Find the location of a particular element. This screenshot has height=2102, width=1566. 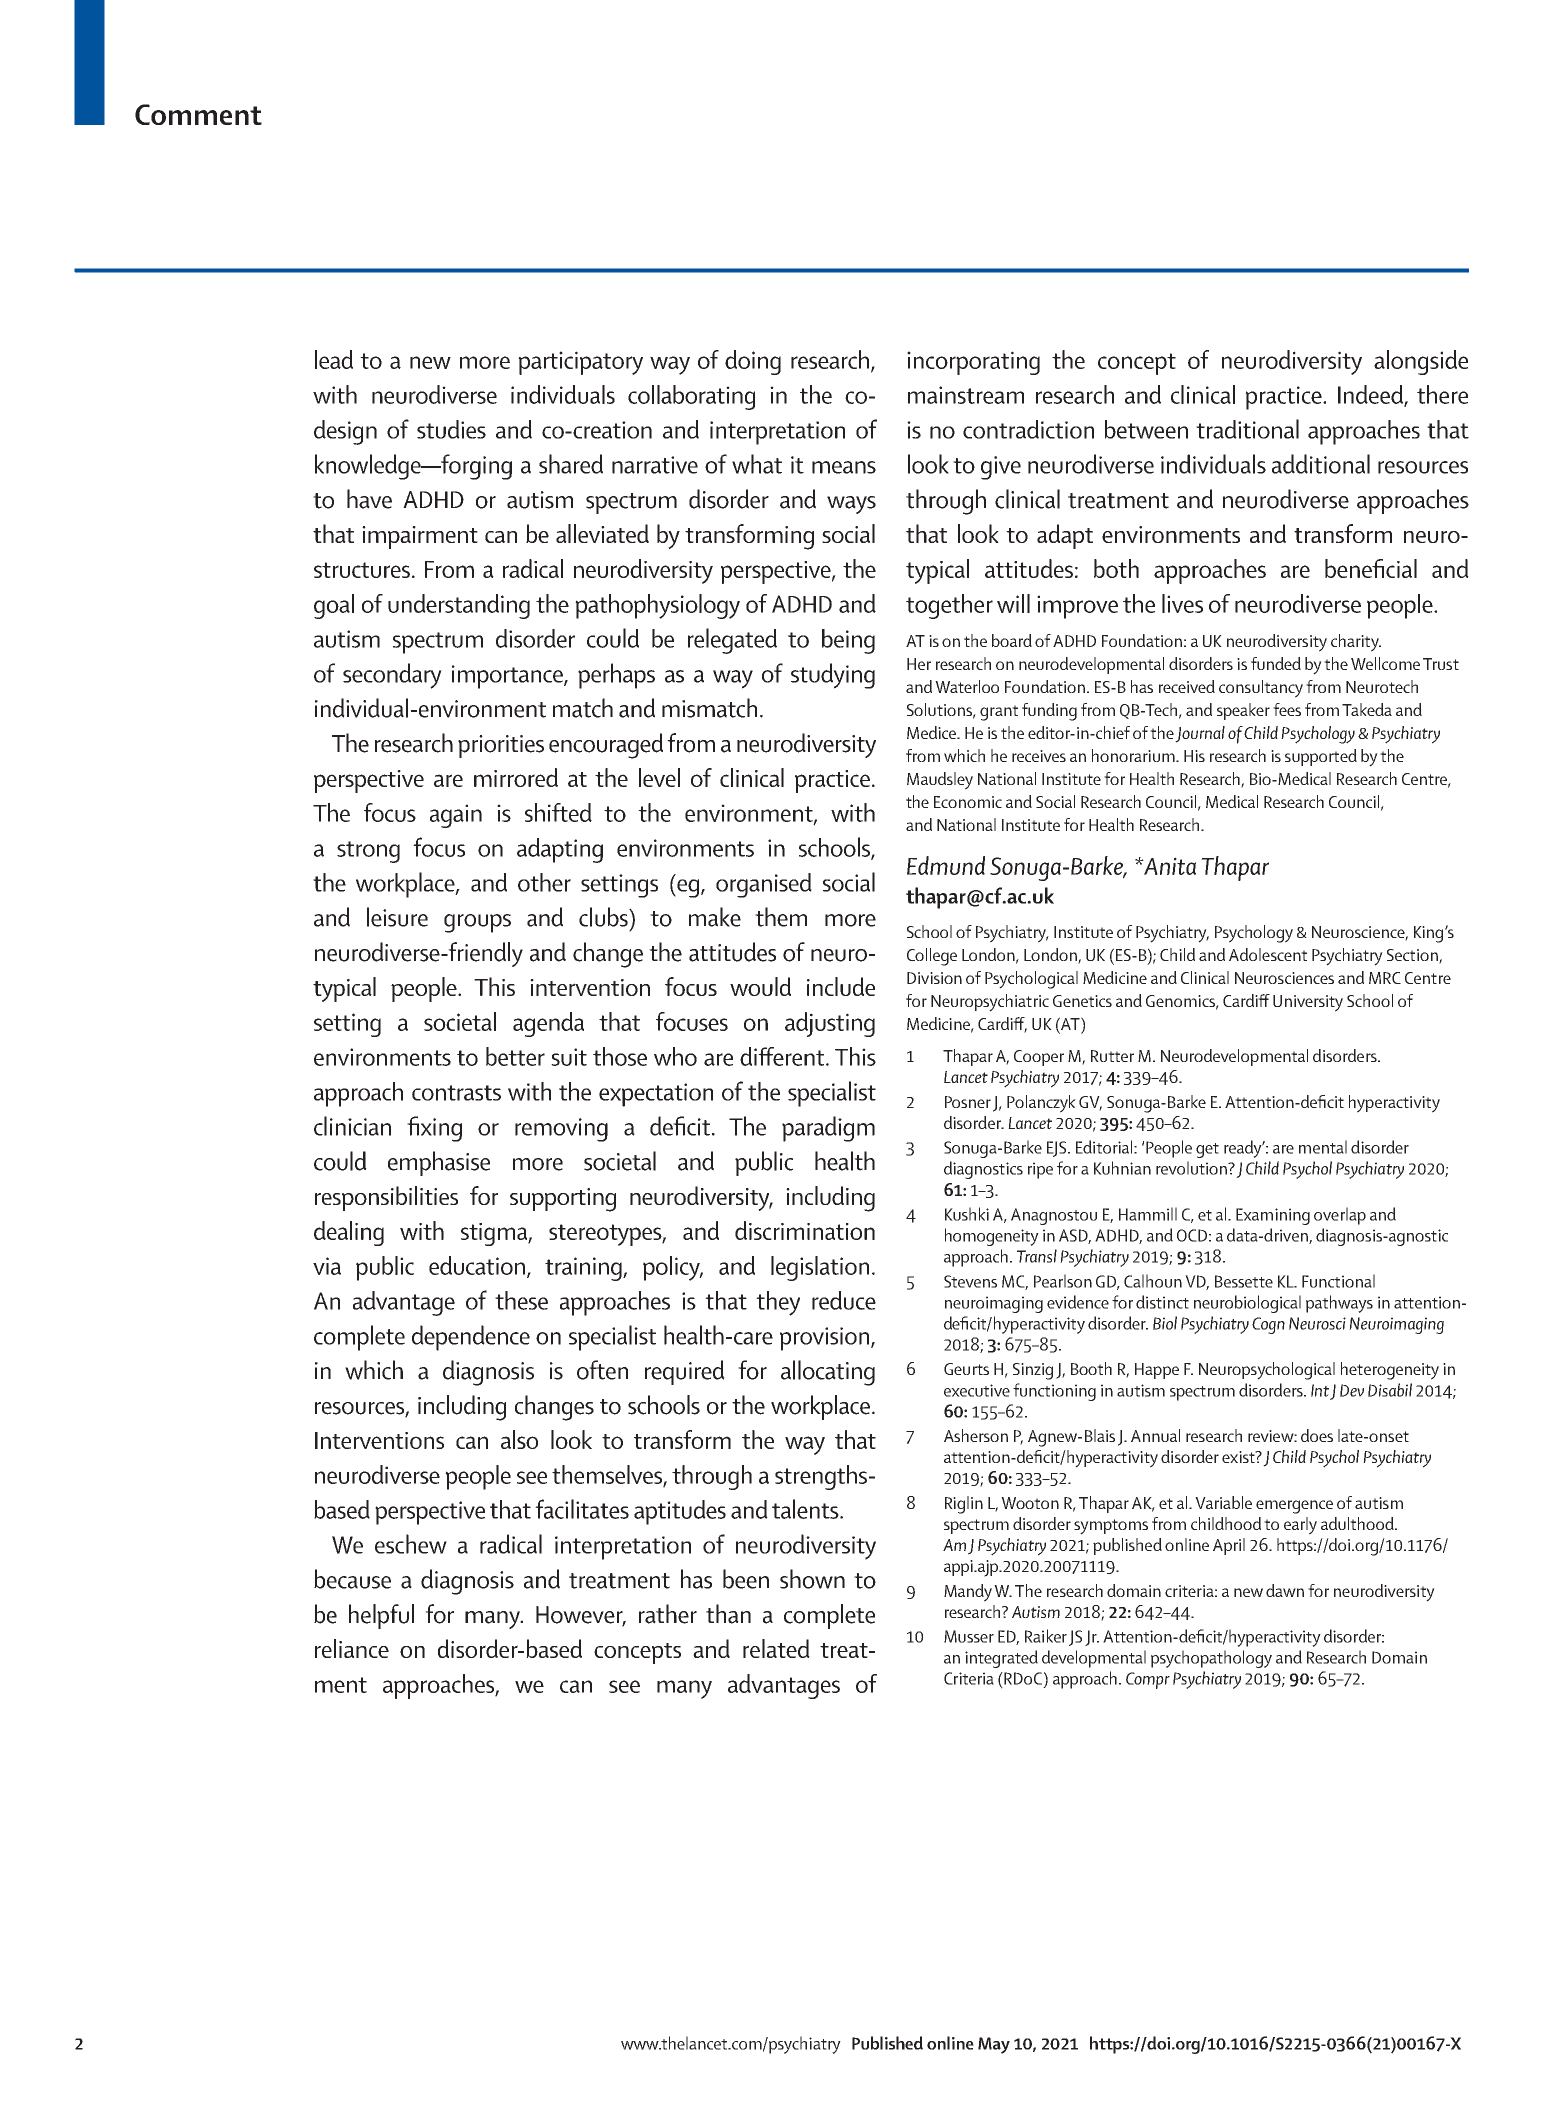

psychopathology is located at coordinates (1211, 1659).
